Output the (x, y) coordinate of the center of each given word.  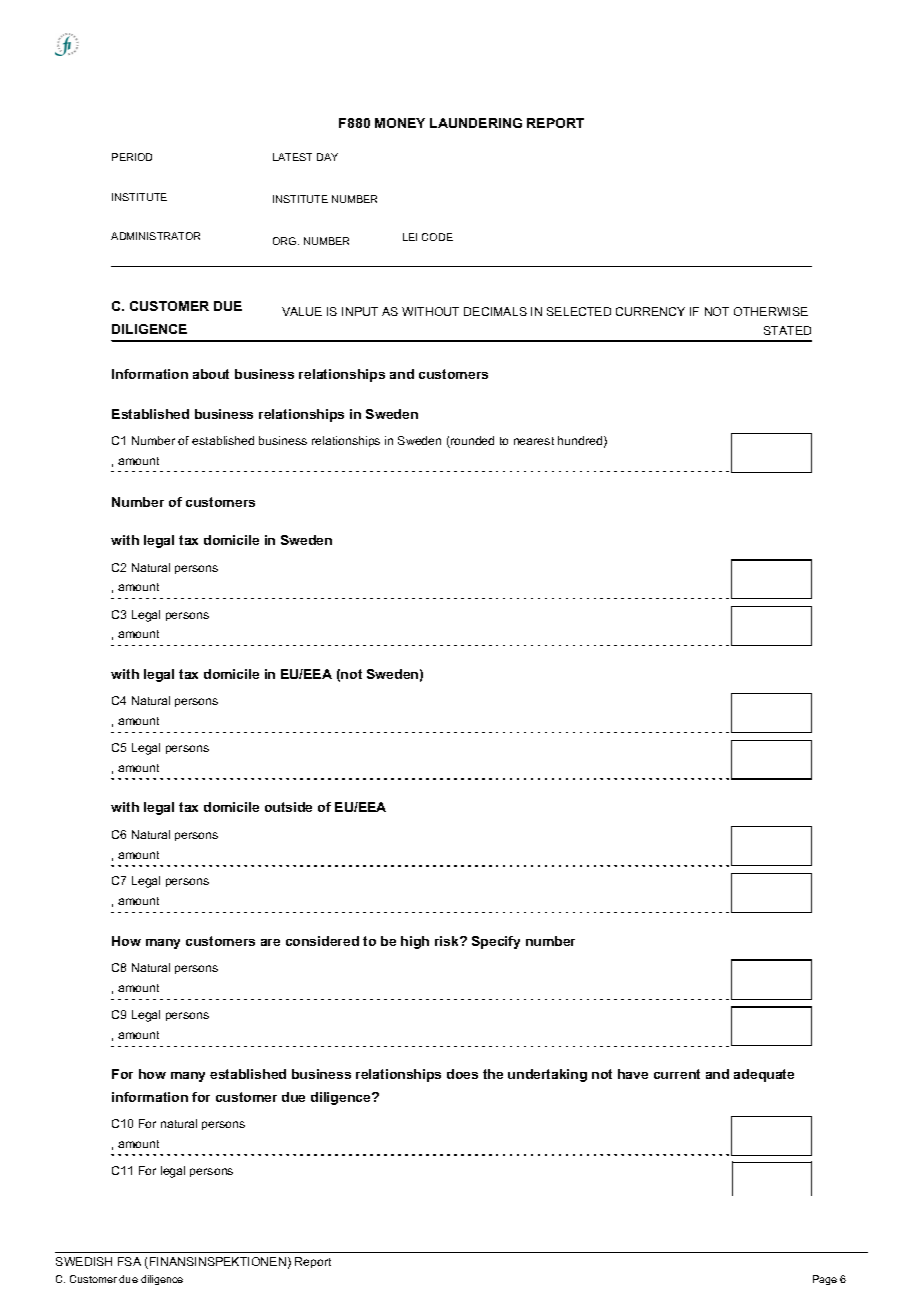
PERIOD (132, 157)
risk (448, 941)
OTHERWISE (771, 311)
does (462, 1074)
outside (288, 807)
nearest (534, 441)
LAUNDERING (476, 123)
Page (825, 1280)
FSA (129, 1261)
